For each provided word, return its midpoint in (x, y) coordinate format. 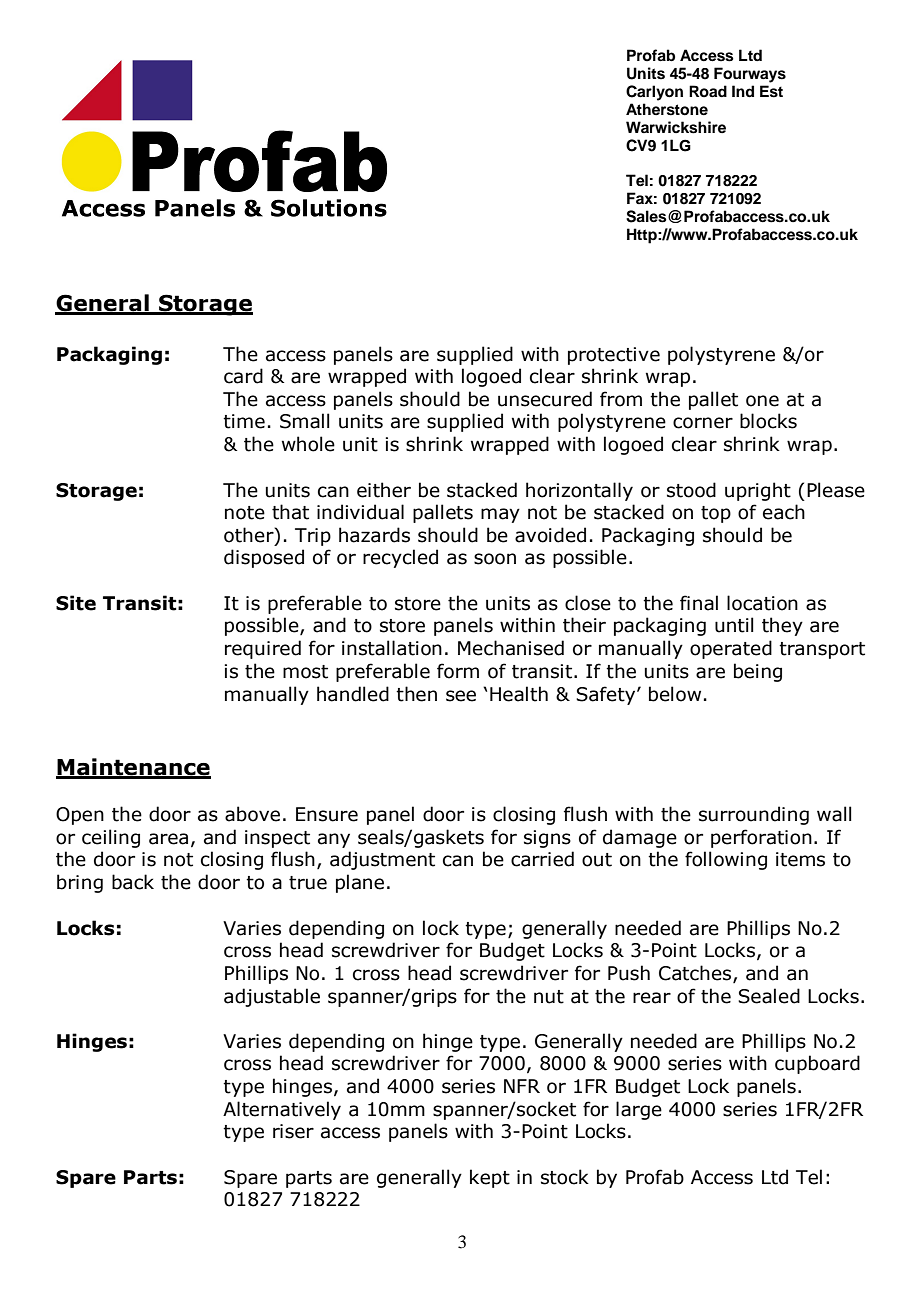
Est (771, 91)
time (244, 421)
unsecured (545, 399)
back (133, 882)
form (458, 671)
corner (703, 423)
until (734, 625)
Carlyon (654, 93)
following (726, 860)
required (263, 649)
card (243, 376)
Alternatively (282, 1110)
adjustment (382, 860)
